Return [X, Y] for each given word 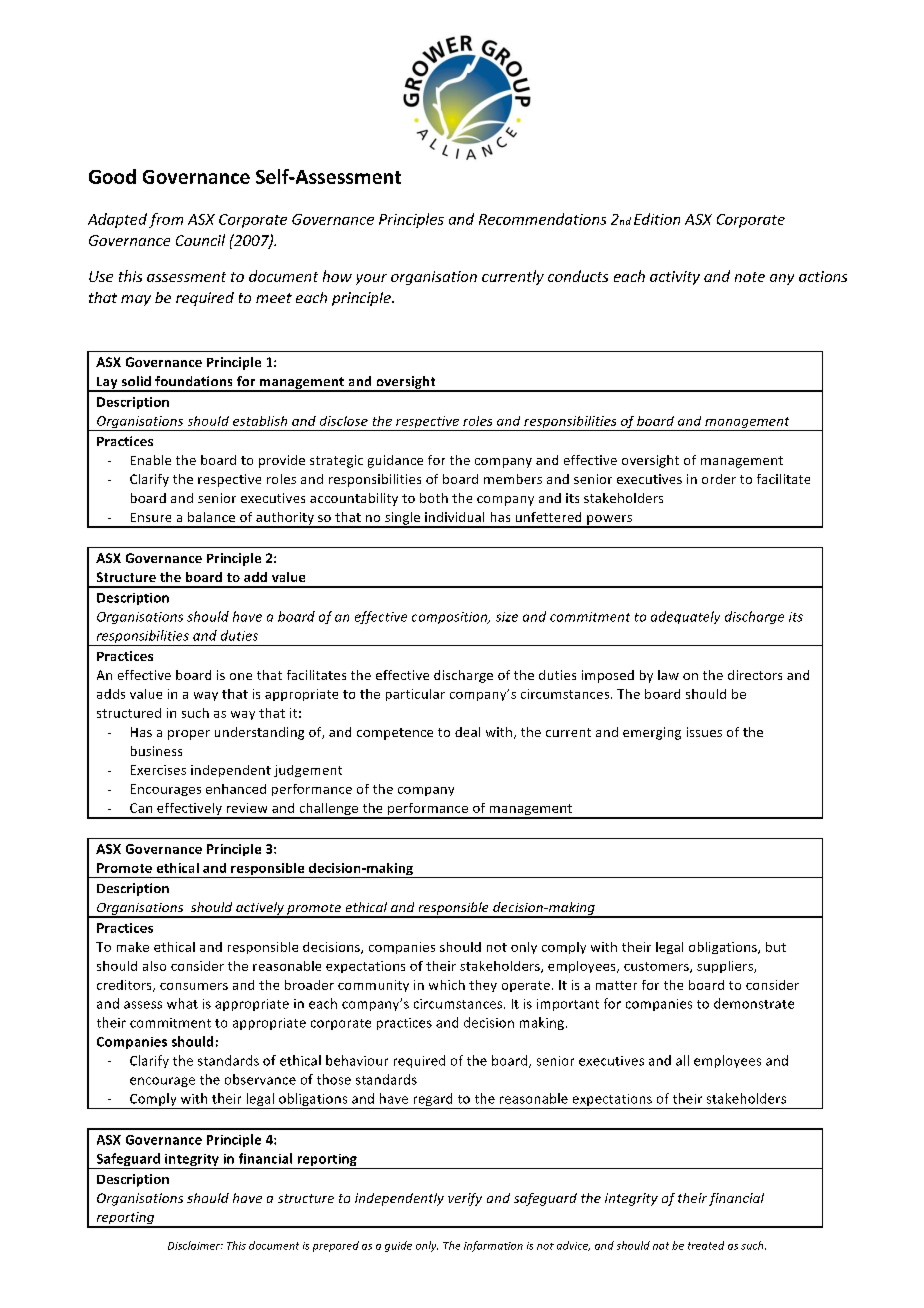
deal [467, 732]
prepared [336, 1246]
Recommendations [542, 219]
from [166, 220]
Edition [657, 219]
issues [704, 732]
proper [189, 735]
